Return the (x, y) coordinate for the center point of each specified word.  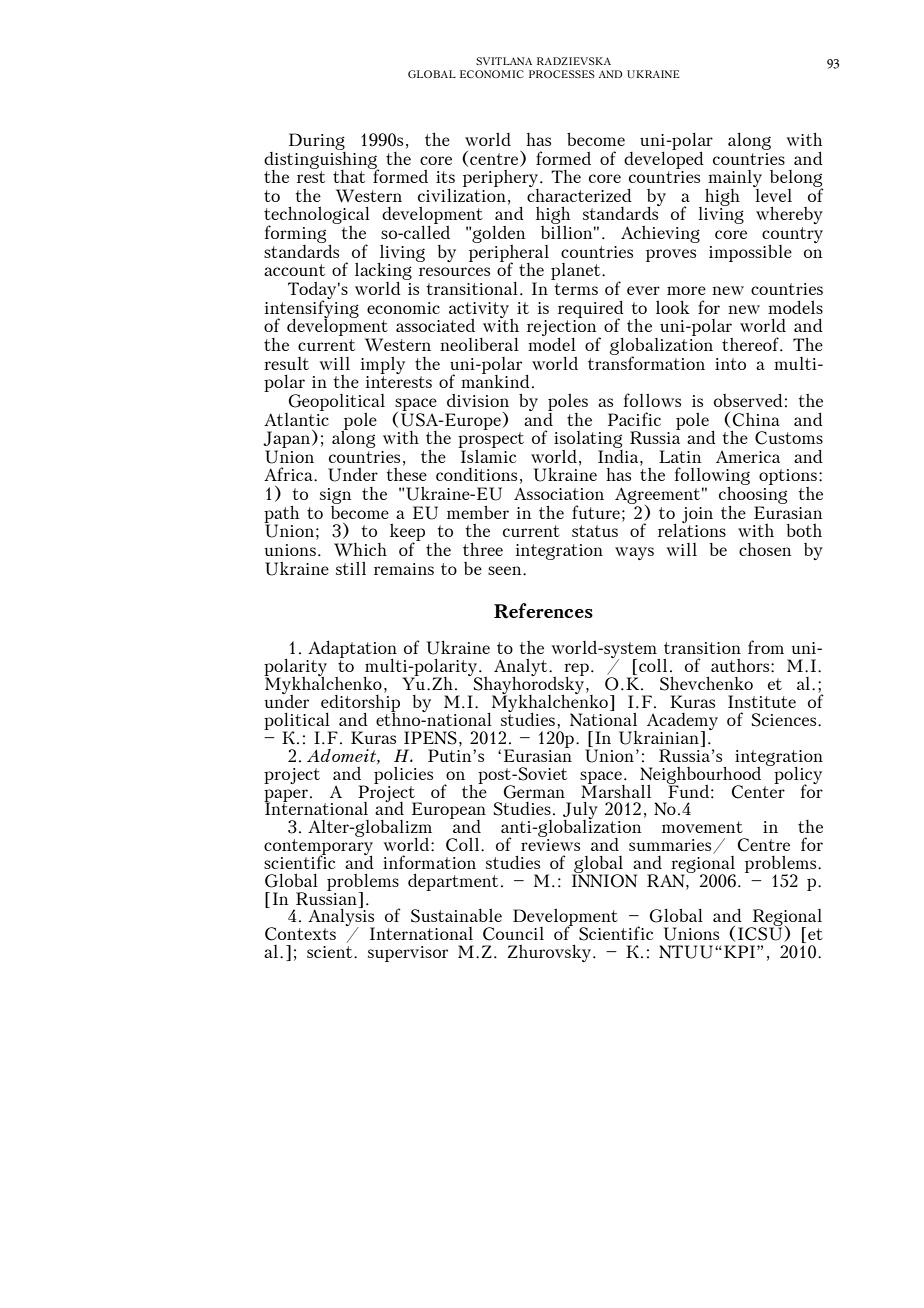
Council (513, 934)
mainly (734, 180)
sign (336, 496)
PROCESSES (562, 74)
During (317, 141)
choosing (753, 495)
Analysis (341, 917)
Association (559, 493)
